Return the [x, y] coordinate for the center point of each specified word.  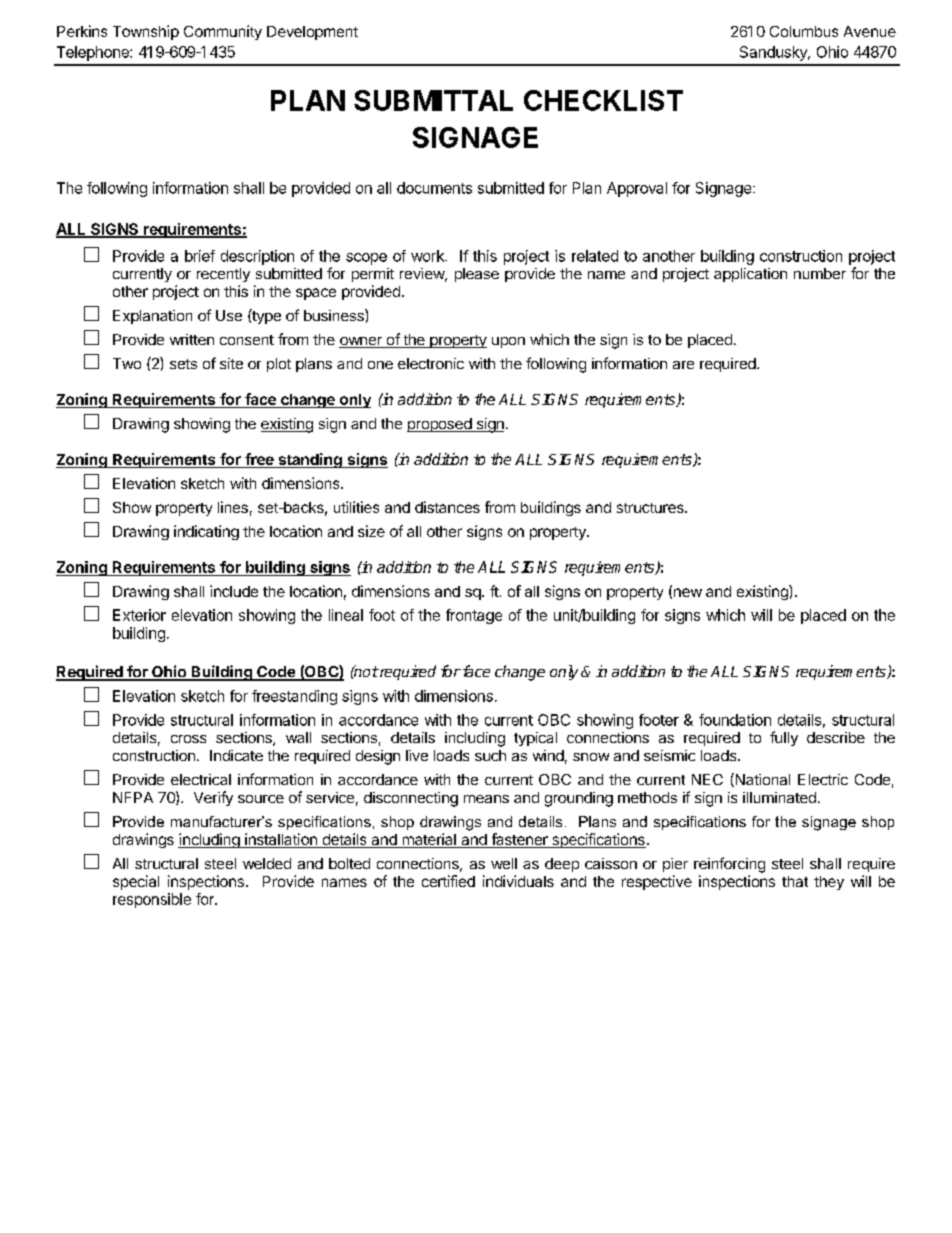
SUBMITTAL [433, 100]
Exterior [139, 615]
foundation [735, 720]
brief [200, 256]
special [136, 882]
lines [233, 507]
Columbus [804, 31]
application [750, 275]
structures [651, 508]
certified [448, 881]
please [477, 275]
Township [146, 32]
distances [447, 507]
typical [535, 739]
